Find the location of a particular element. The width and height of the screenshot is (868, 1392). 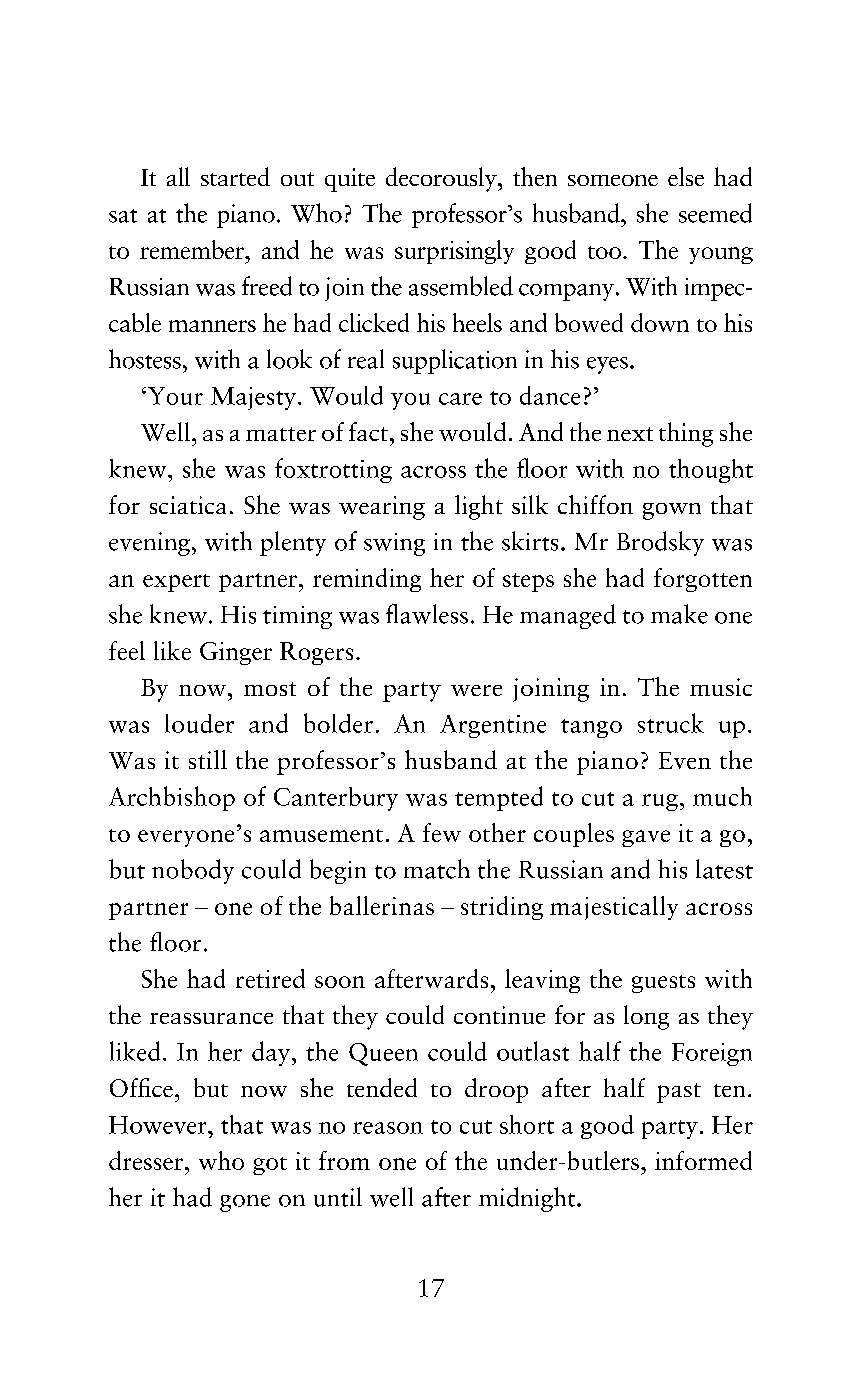

informed is located at coordinates (703, 1160).
